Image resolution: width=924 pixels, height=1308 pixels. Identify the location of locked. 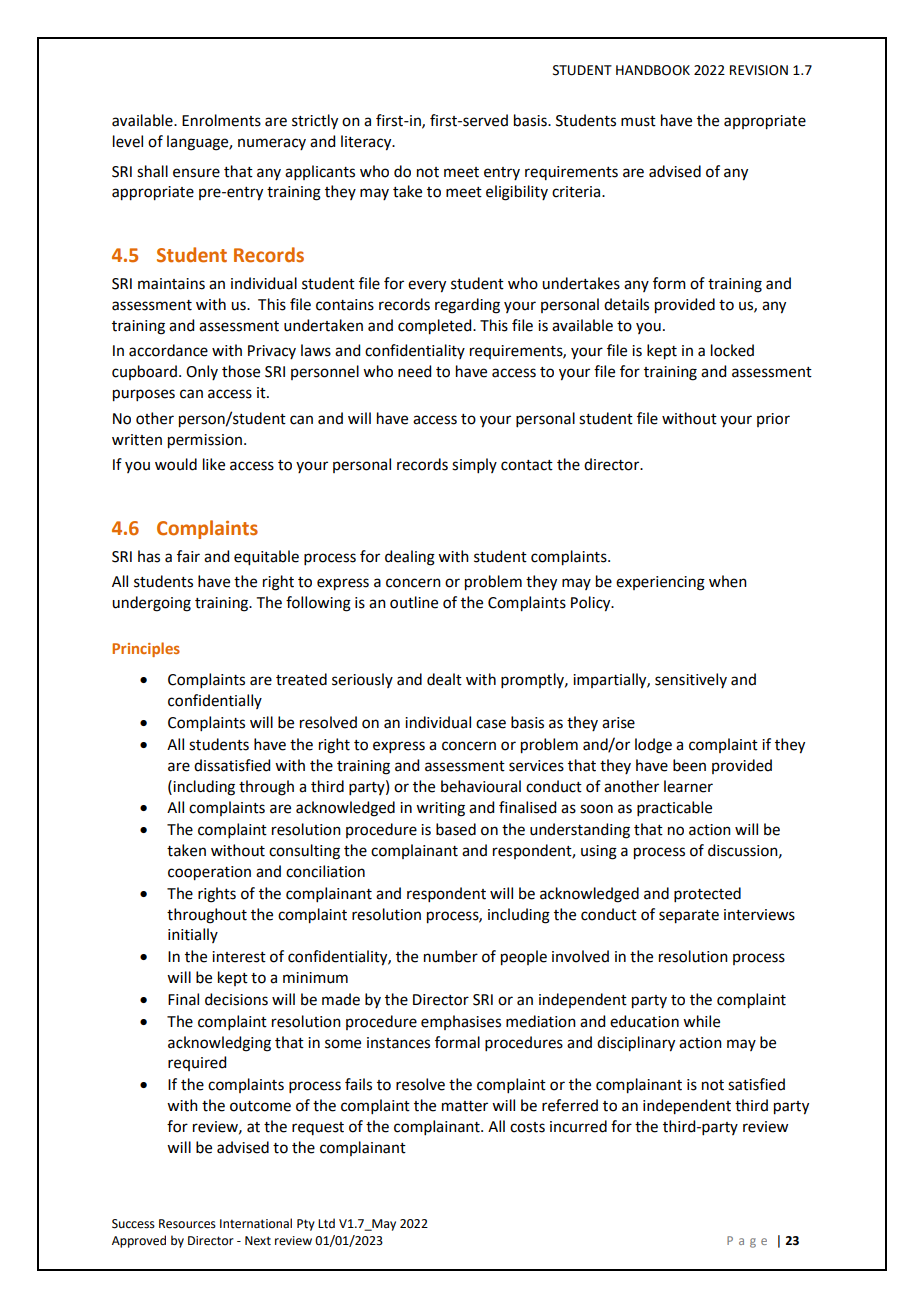
(732, 350).
